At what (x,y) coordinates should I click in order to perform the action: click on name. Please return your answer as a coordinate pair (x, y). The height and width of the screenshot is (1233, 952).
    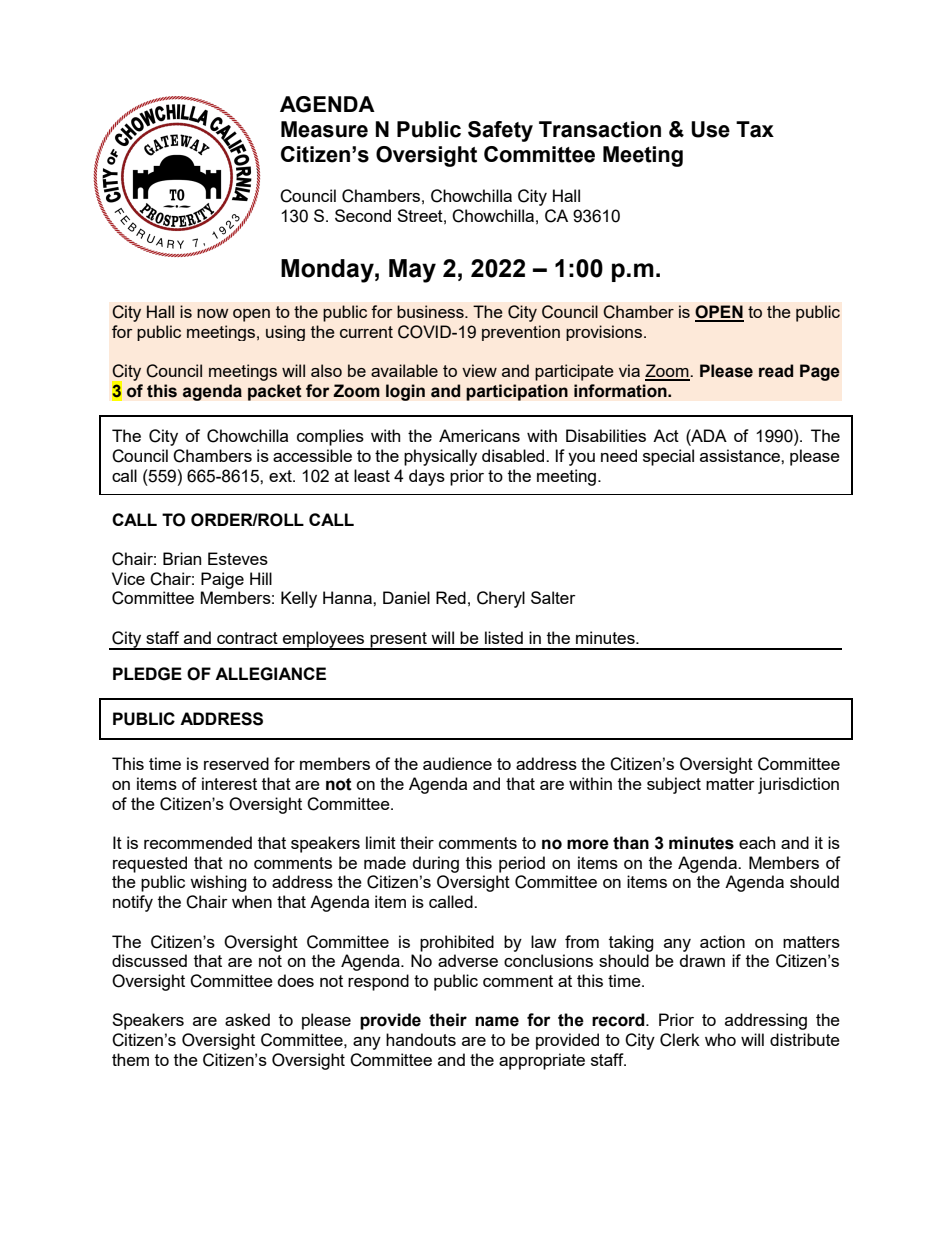
    Looking at the image, I should click on (497, 1021).
